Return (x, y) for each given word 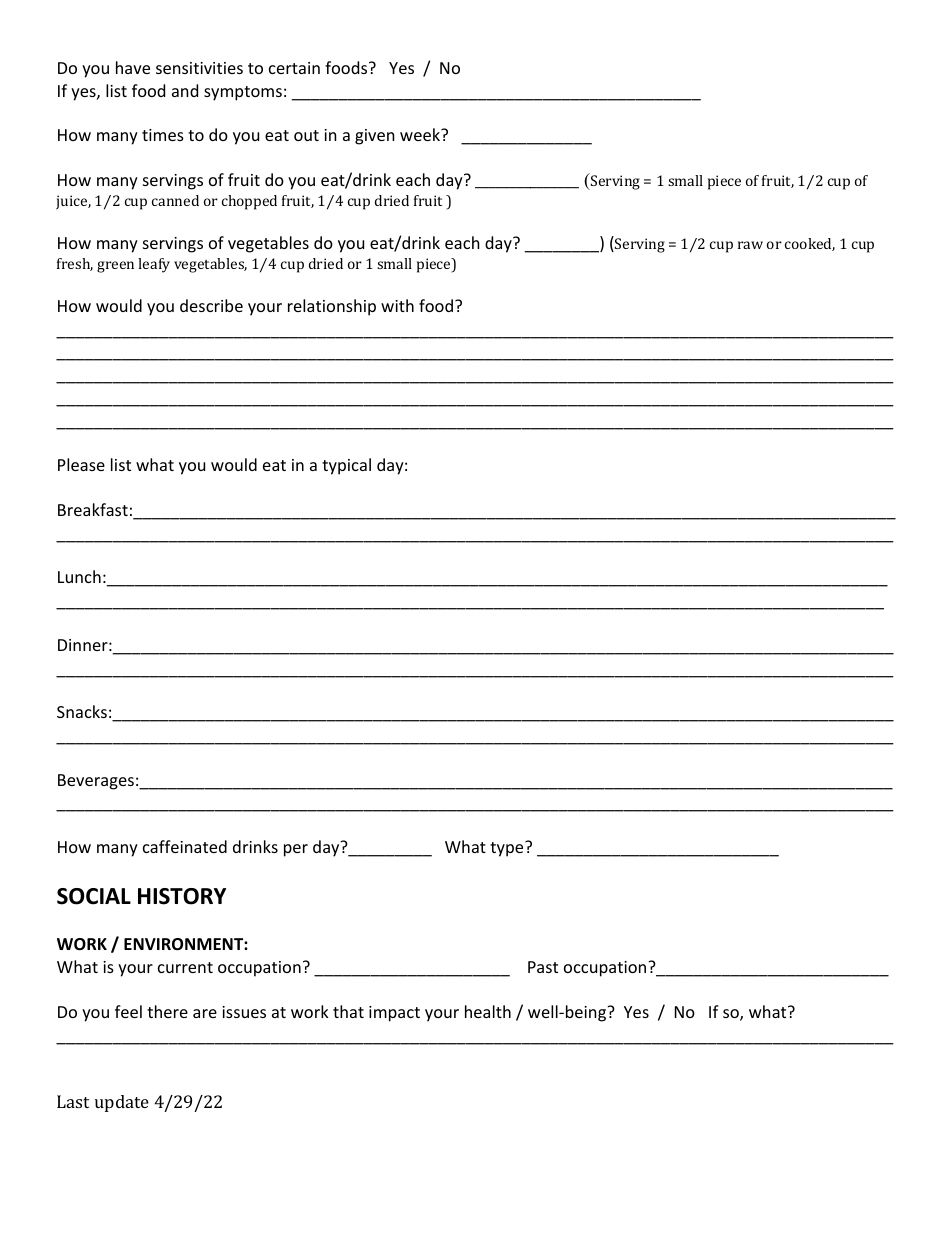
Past (543, 967)
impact (394, 1014)
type (508, 849)
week (421, 134)
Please (81, 464)
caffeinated (185, 846)
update (122, 1103)
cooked (810, 244)
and (185, 90)
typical (346, 466)
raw (750, 245)
